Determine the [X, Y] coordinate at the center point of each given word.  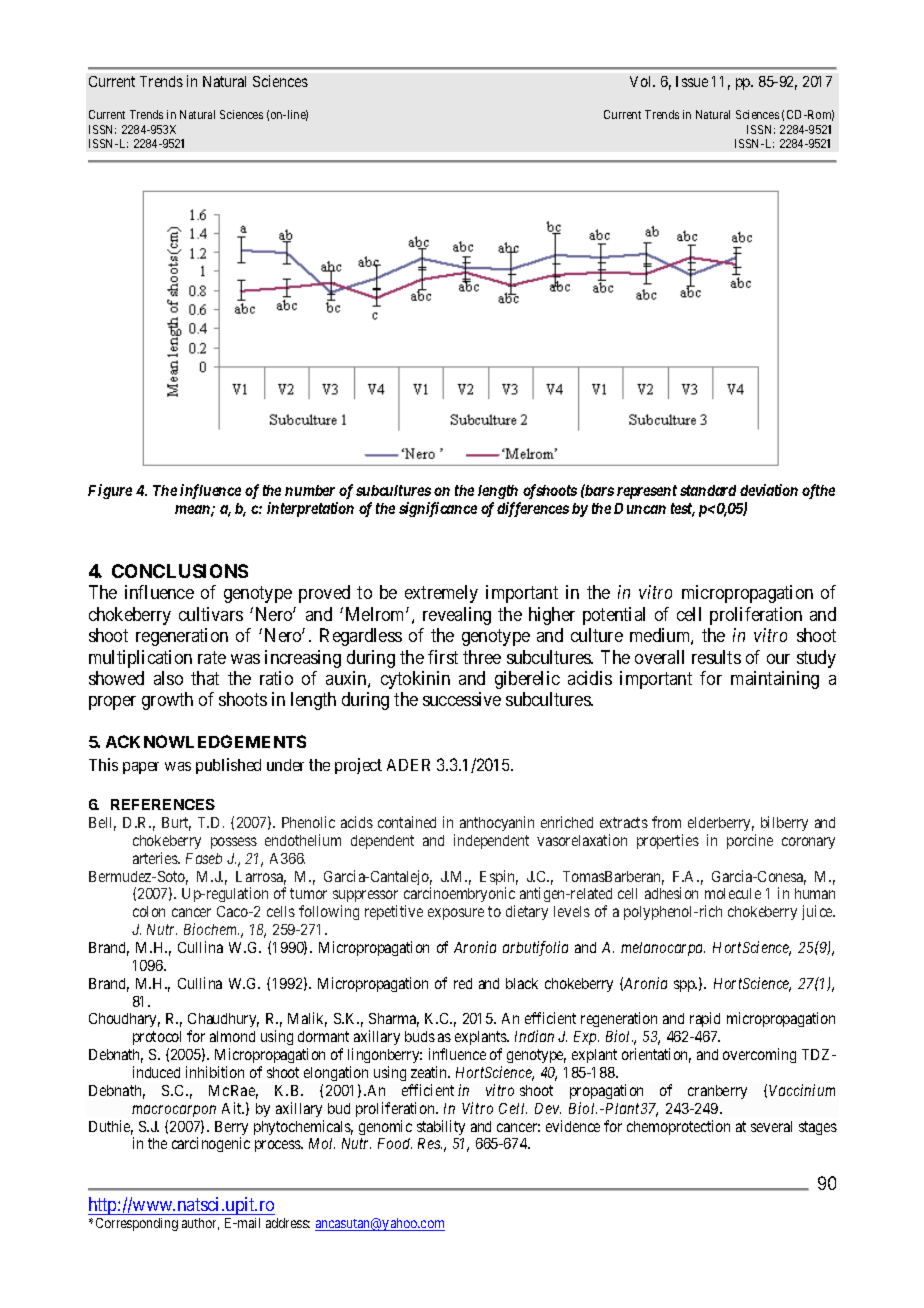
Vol [642, 81]
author [200, 1224]
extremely [441, 594]
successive [462, 699]
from [666, 822]
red [463, 983]
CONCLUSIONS [180, 571]
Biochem [211, 929]
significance [438, 509]
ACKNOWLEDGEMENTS [206, 741]
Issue [692, 81]
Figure [110, 491]
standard [708, 490]
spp [685, 986]
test [683, 510]
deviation [769, 490]
